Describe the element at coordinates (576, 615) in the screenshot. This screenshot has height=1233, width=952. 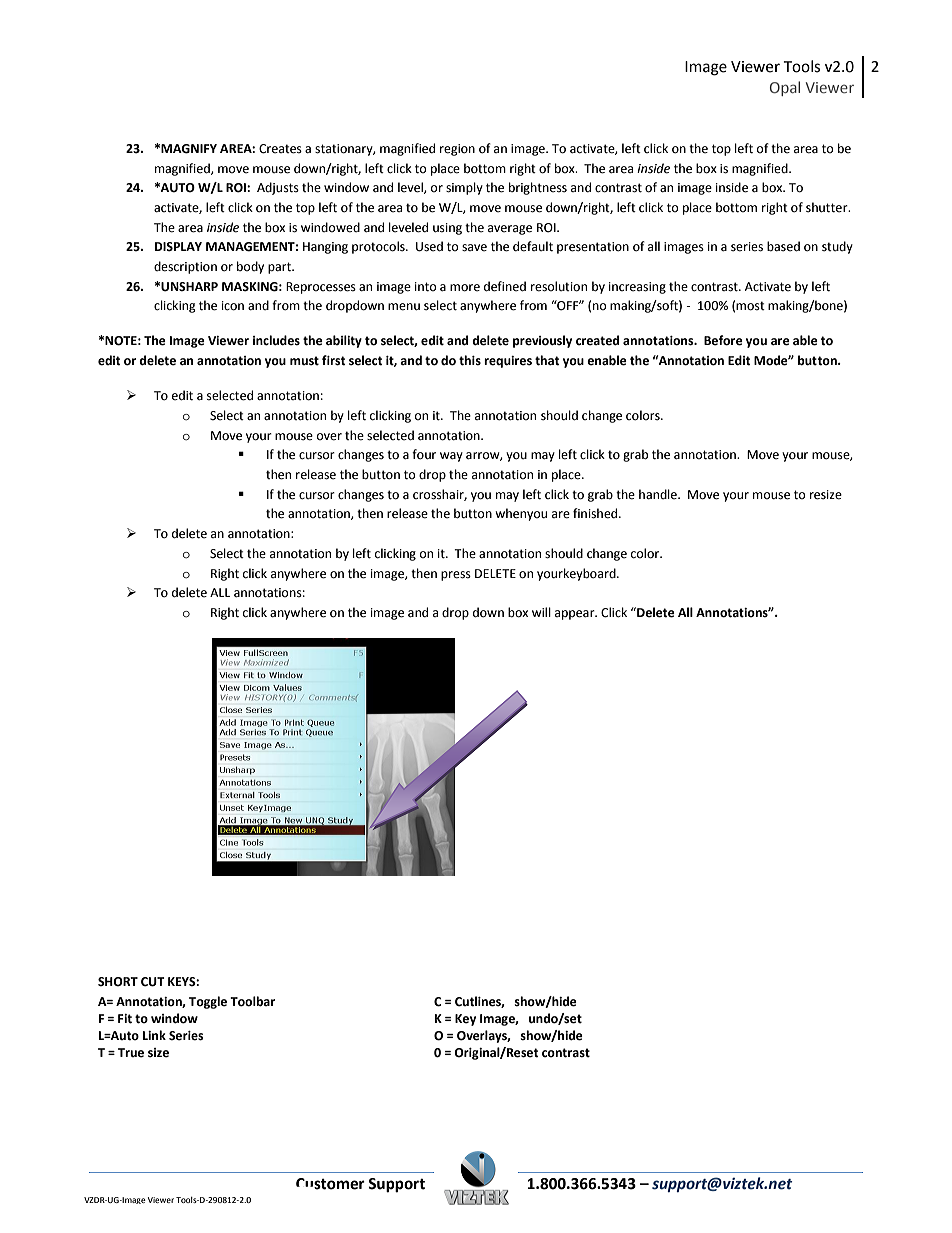
I see `appear` at that location.
